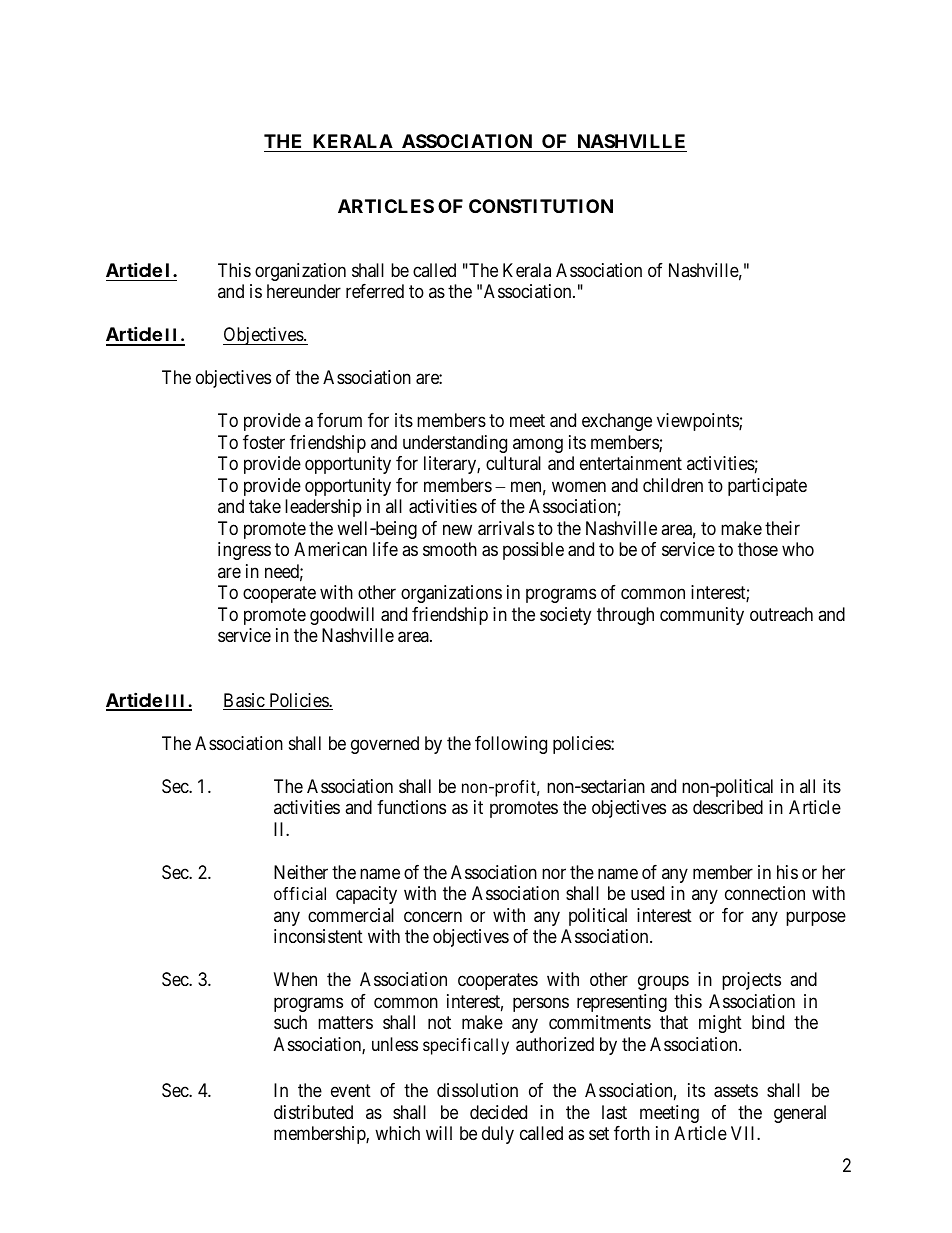 The height and width of the document is (1233, 952). Describe the element at coordinates (541, 206) in the document. I see `CONSTITUTION` at that location.
